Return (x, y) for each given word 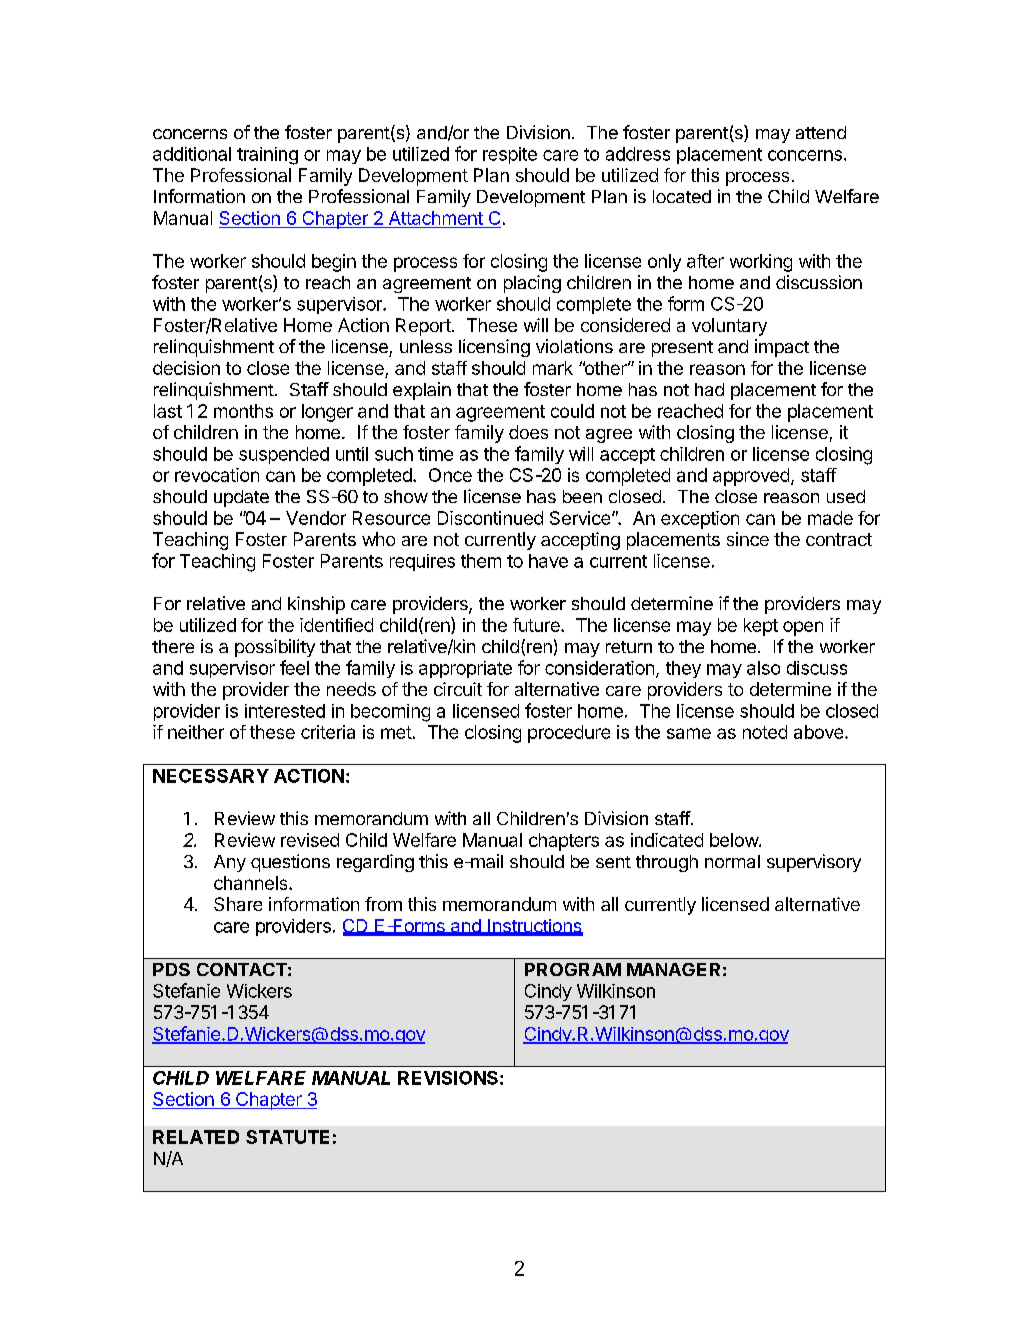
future (537, 625)
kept (761, 627)
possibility (275, 648)
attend (821, 132)
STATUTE (287, 1137)
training (267, 156)
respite (510, 155)
